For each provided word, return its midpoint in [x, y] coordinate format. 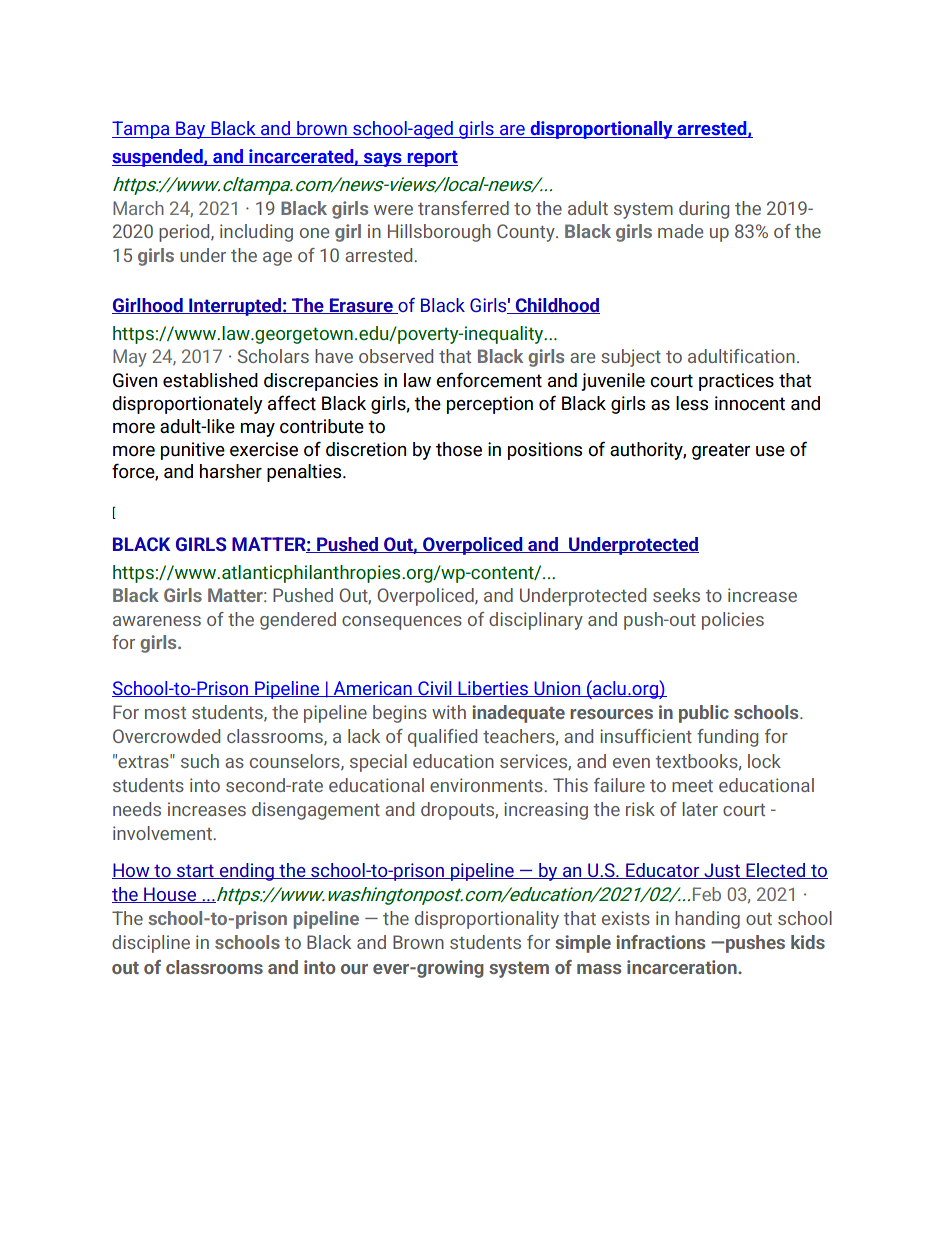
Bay [191, 130]
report [431, 158]
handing [707, 920]
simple [583, 944]
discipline [151, 944]
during [704, 210]
